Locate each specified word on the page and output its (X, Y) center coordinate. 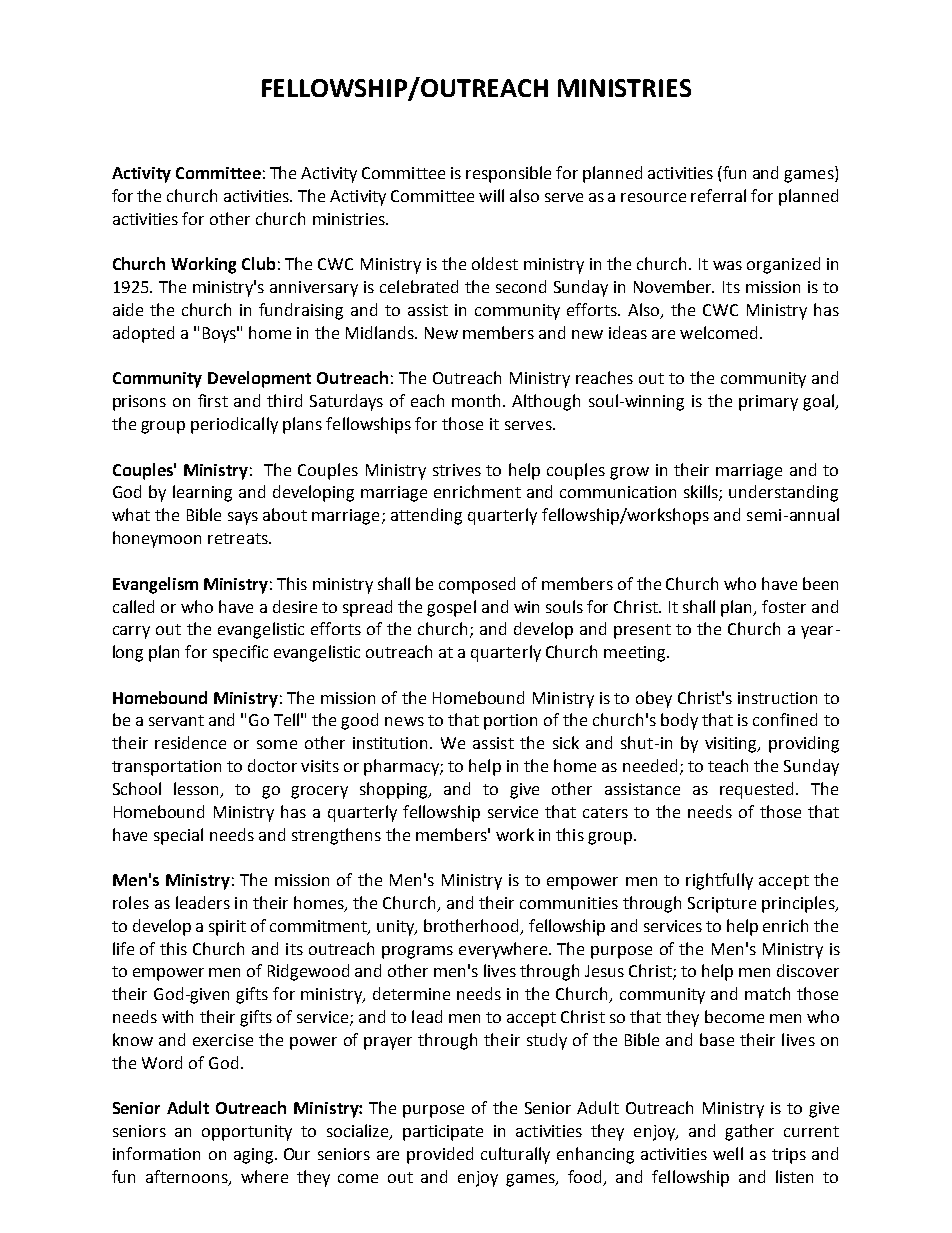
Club (258, 263)
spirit (227, 928)
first (213, 400)
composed (477, 585)
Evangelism (155, 585)
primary (768, 403)
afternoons (188, 1177)
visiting (732, 745)
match (767, 993)
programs (417, 952)
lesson (198, 789)
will (491, 195)
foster (784, 606)
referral (718, 195)
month (478, 400)
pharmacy (402, 767)
